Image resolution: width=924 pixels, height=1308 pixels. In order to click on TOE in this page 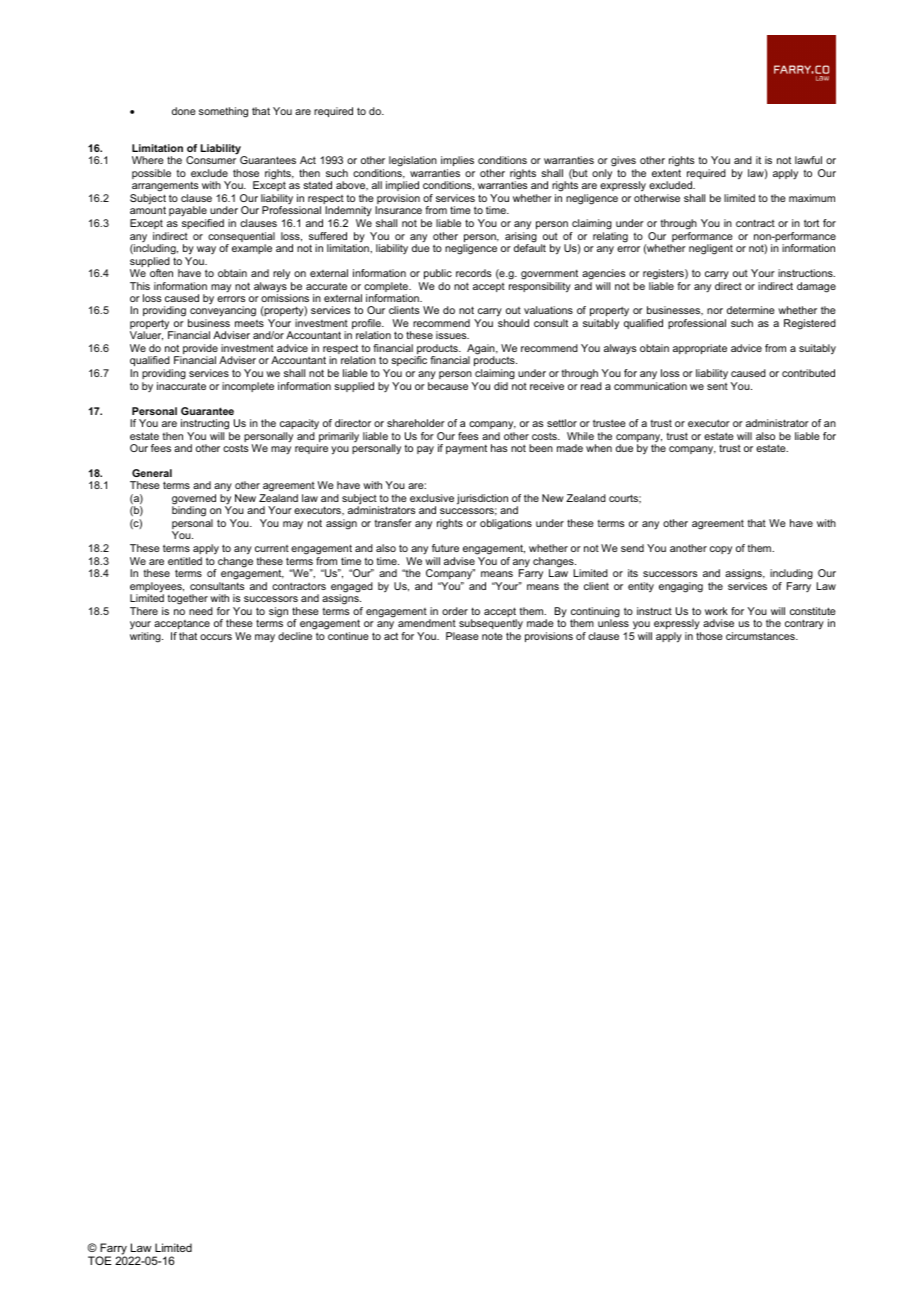, I will do `click(100, 1260)`.
